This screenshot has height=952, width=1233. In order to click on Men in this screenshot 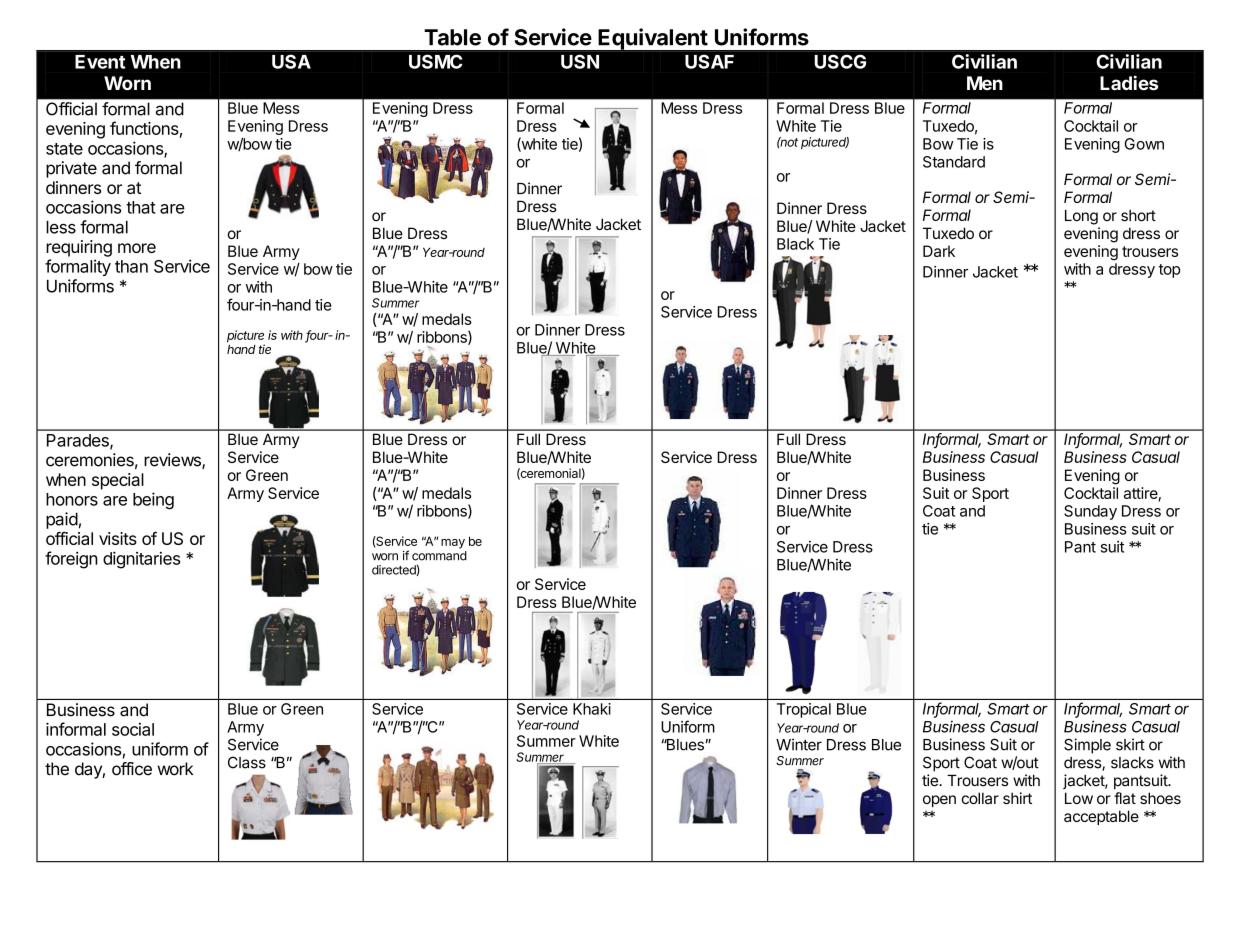, I will do `click(985, 83)`.
